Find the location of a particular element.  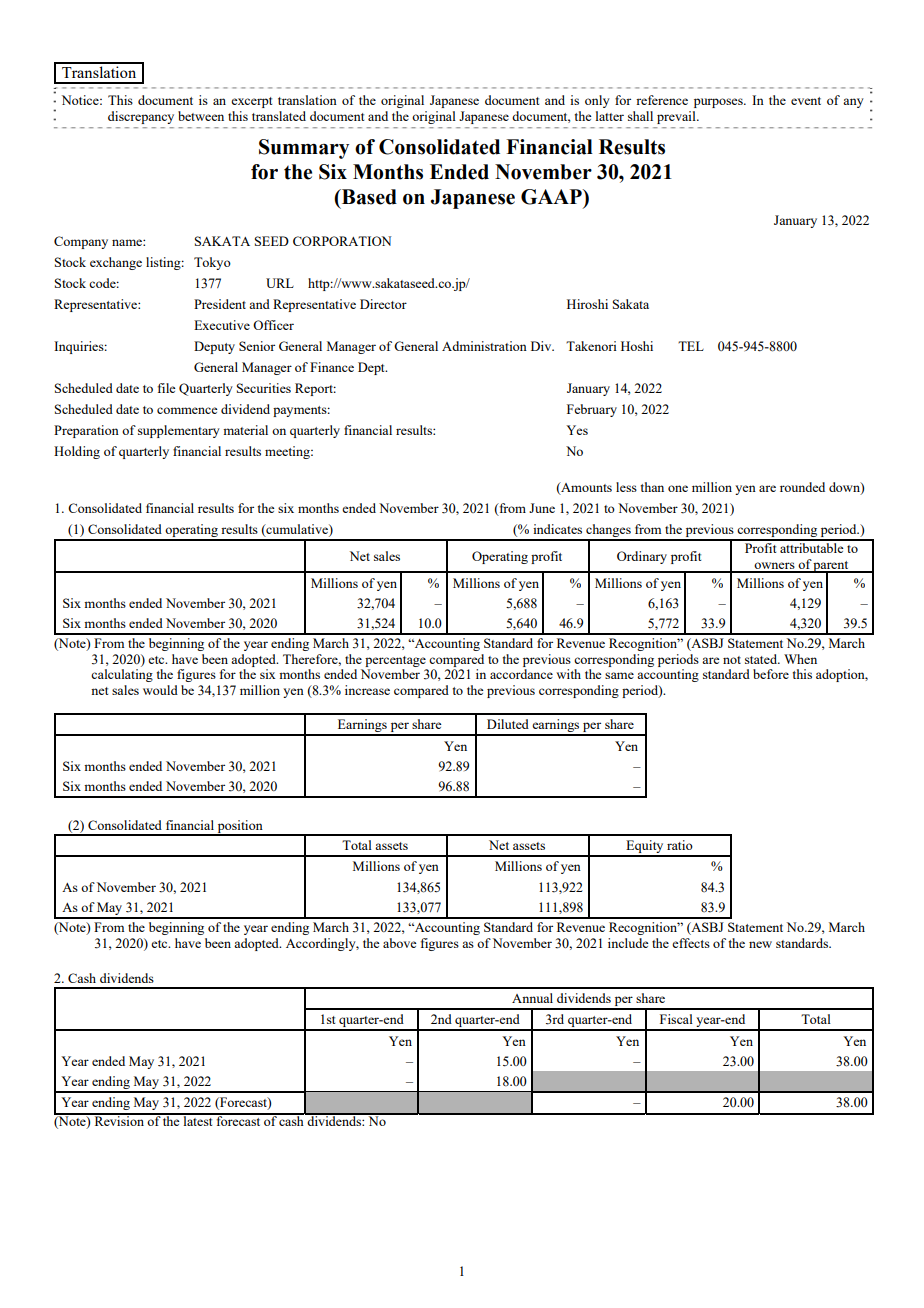

Annual is located at coordinates (532, 998).
